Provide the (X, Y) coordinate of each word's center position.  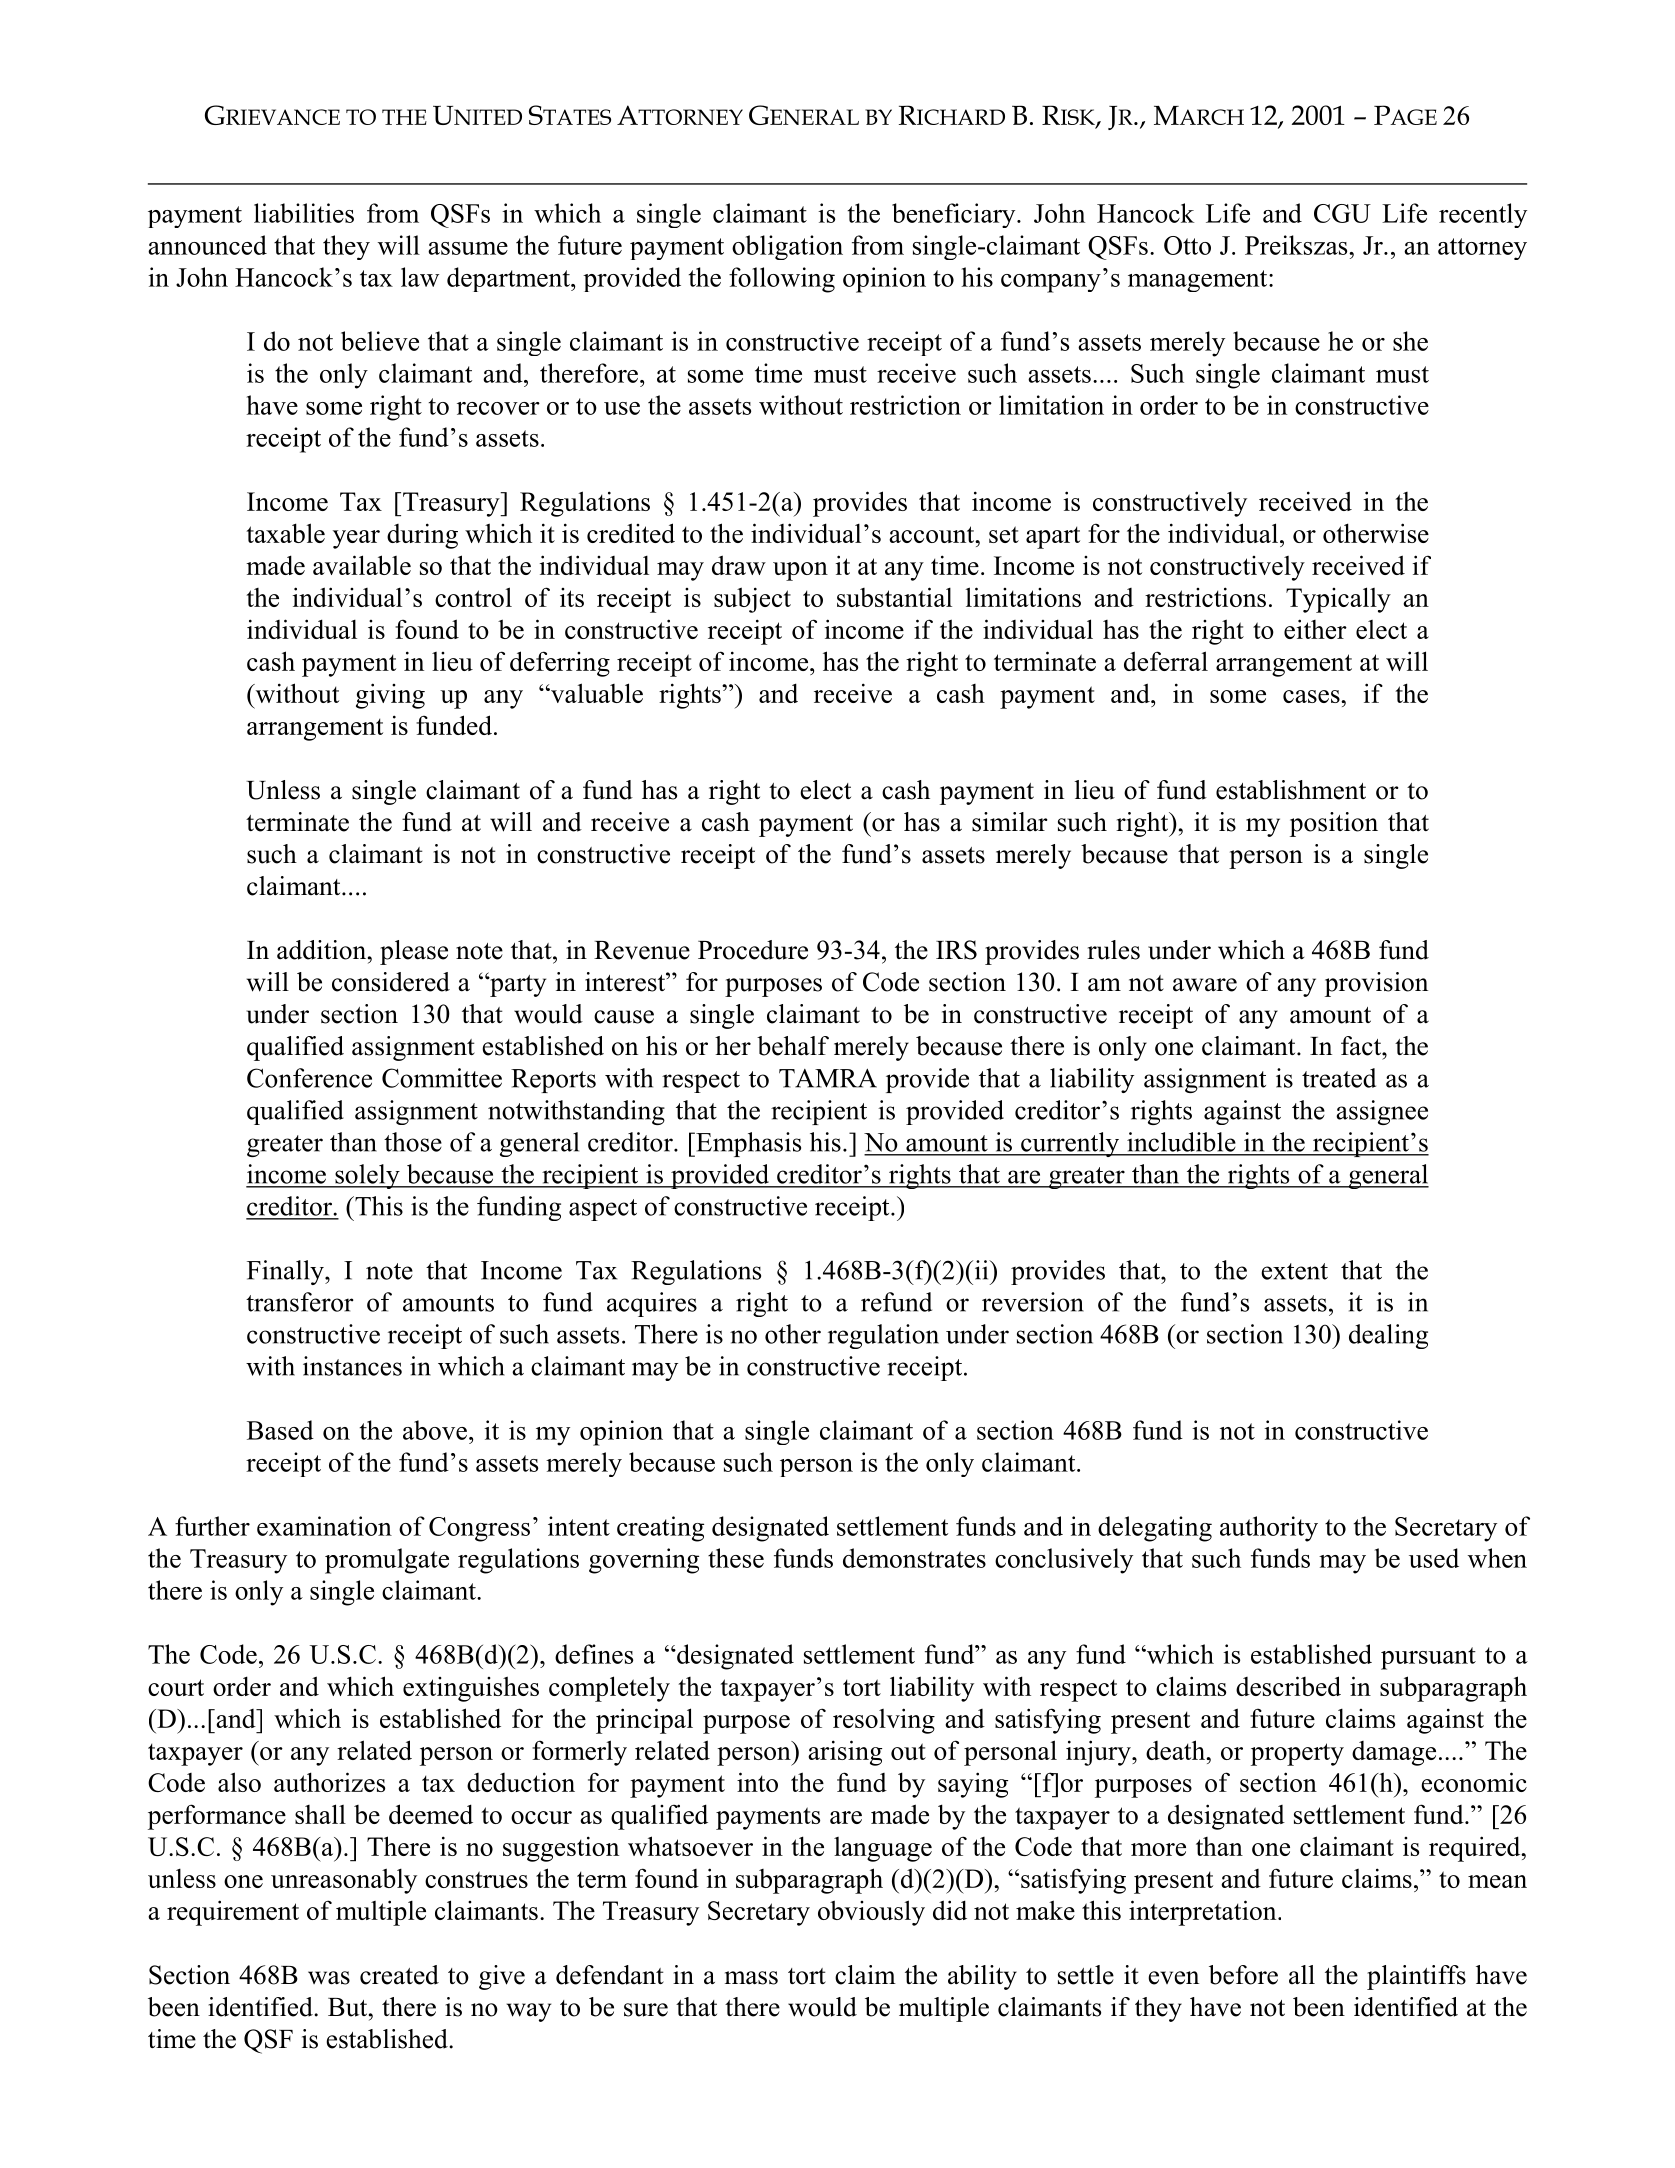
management (1199, 281)
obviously (871, 1913)
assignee (1382, 1112)
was (329, 1978)
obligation (787, 247)
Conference (309, 1078)
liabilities (304, 213)
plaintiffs (1416, 1977)
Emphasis (747, 1144)
